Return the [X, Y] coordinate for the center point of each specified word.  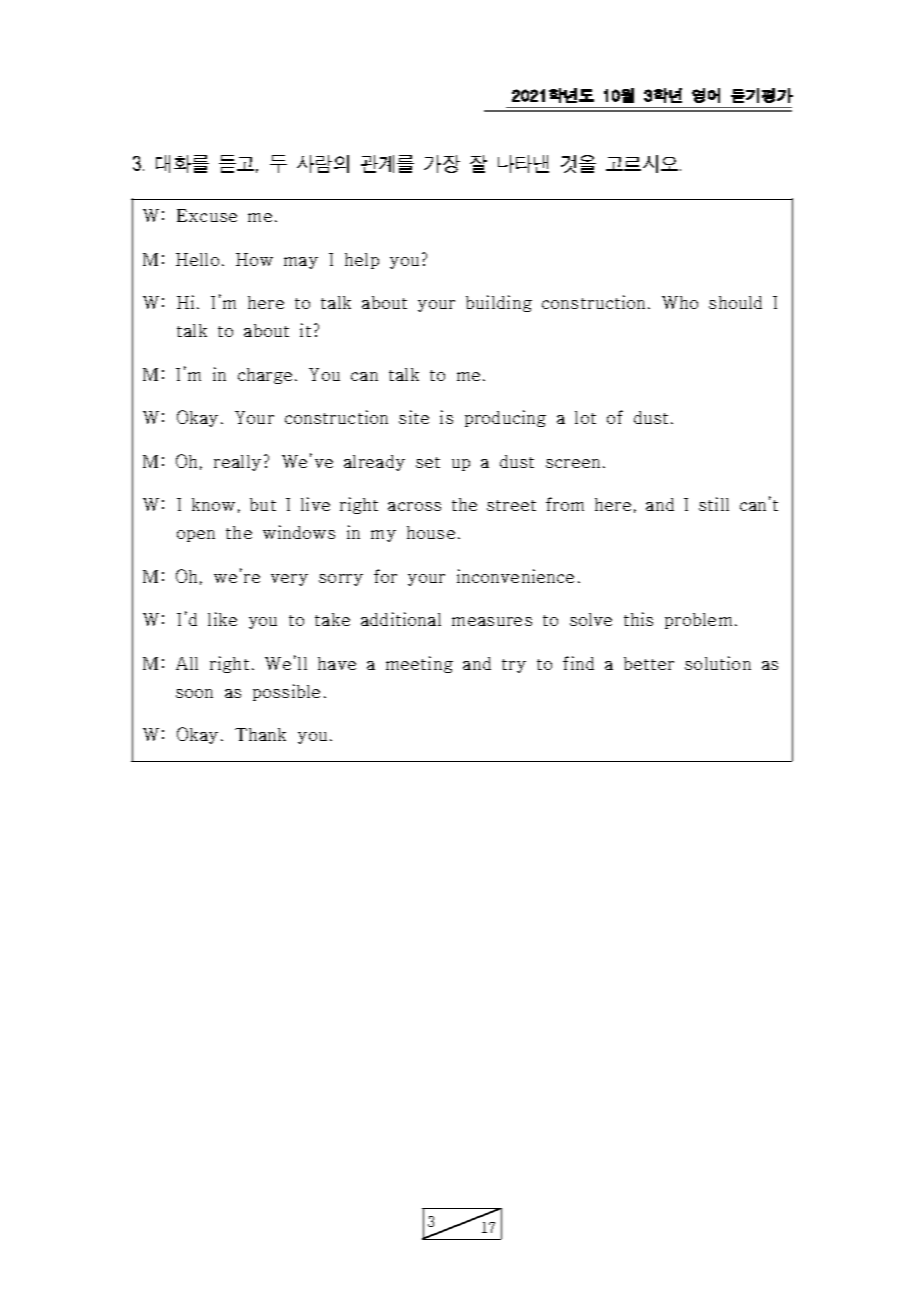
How [254, 259]
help [362, 261]
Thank [260, 734]
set [428, 462]
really [237, 463]
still [714, 504]
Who [680, 302]
